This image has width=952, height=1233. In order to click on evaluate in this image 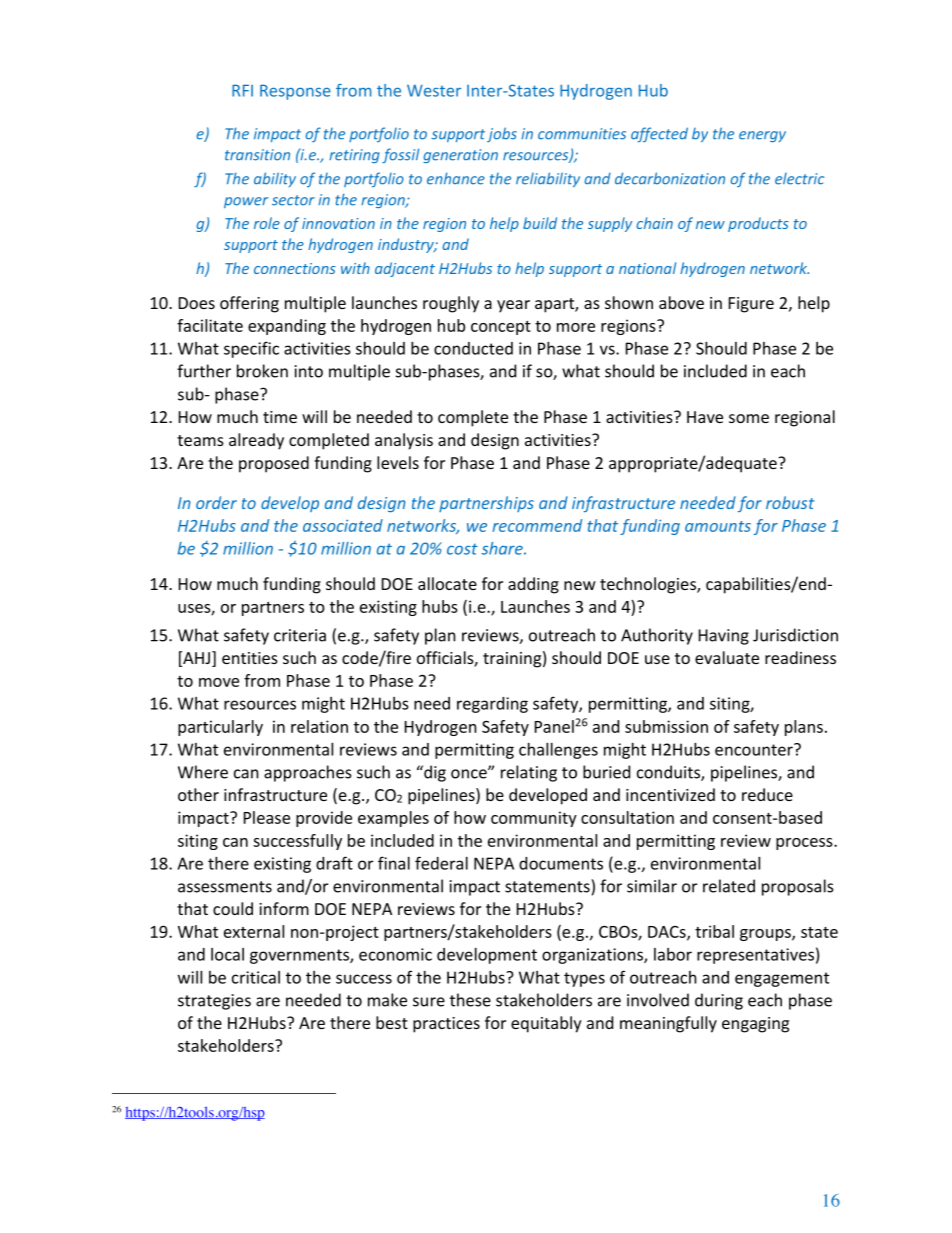, I will do `click(727, 657)`.
